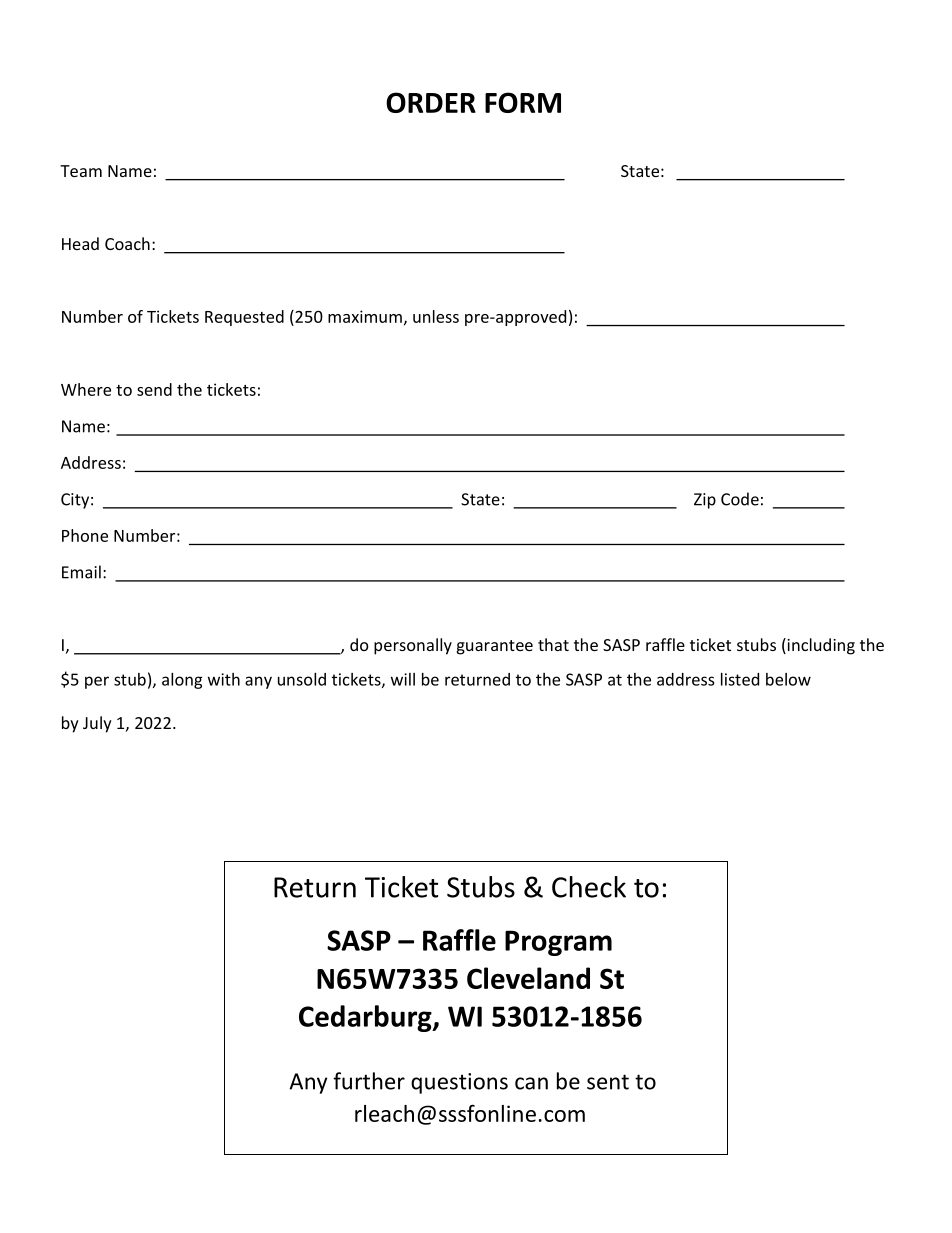 The image size is (952, 1233). I want to click on ORDER, so click(431, 102).
